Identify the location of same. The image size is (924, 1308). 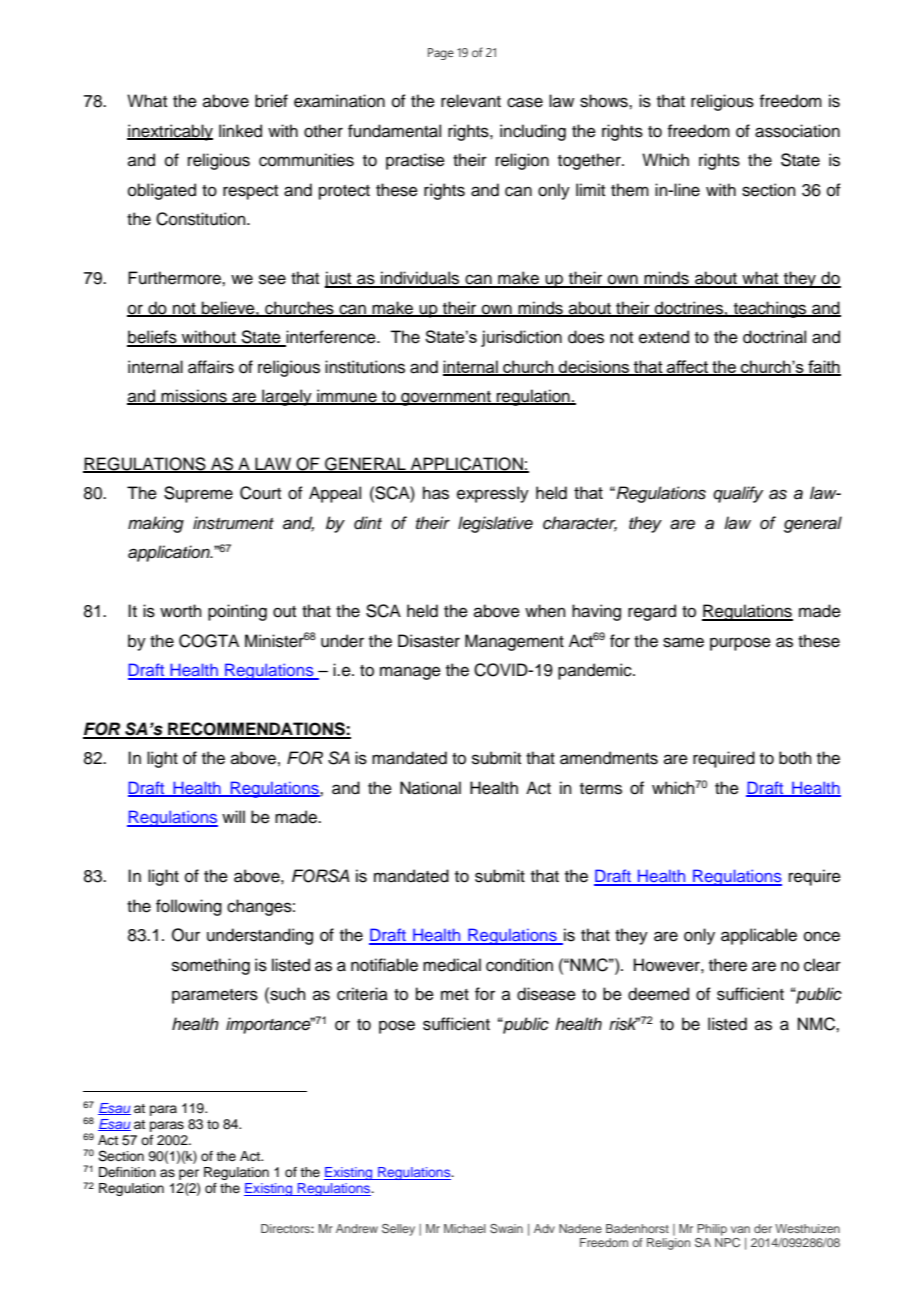
(683, 642).
